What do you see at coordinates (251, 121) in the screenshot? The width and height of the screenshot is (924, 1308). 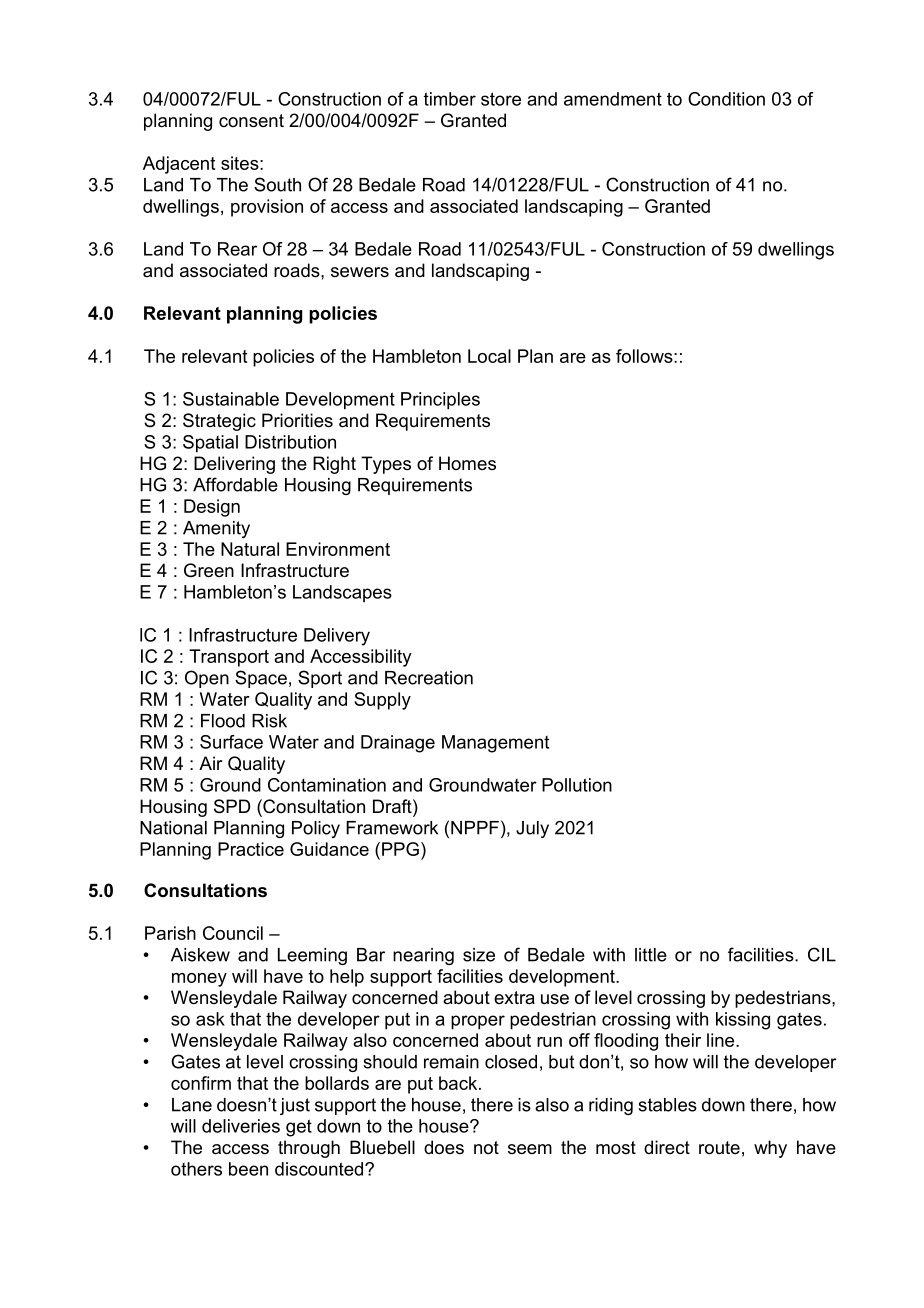 I see `consent` at bounding box center [251, 121].
